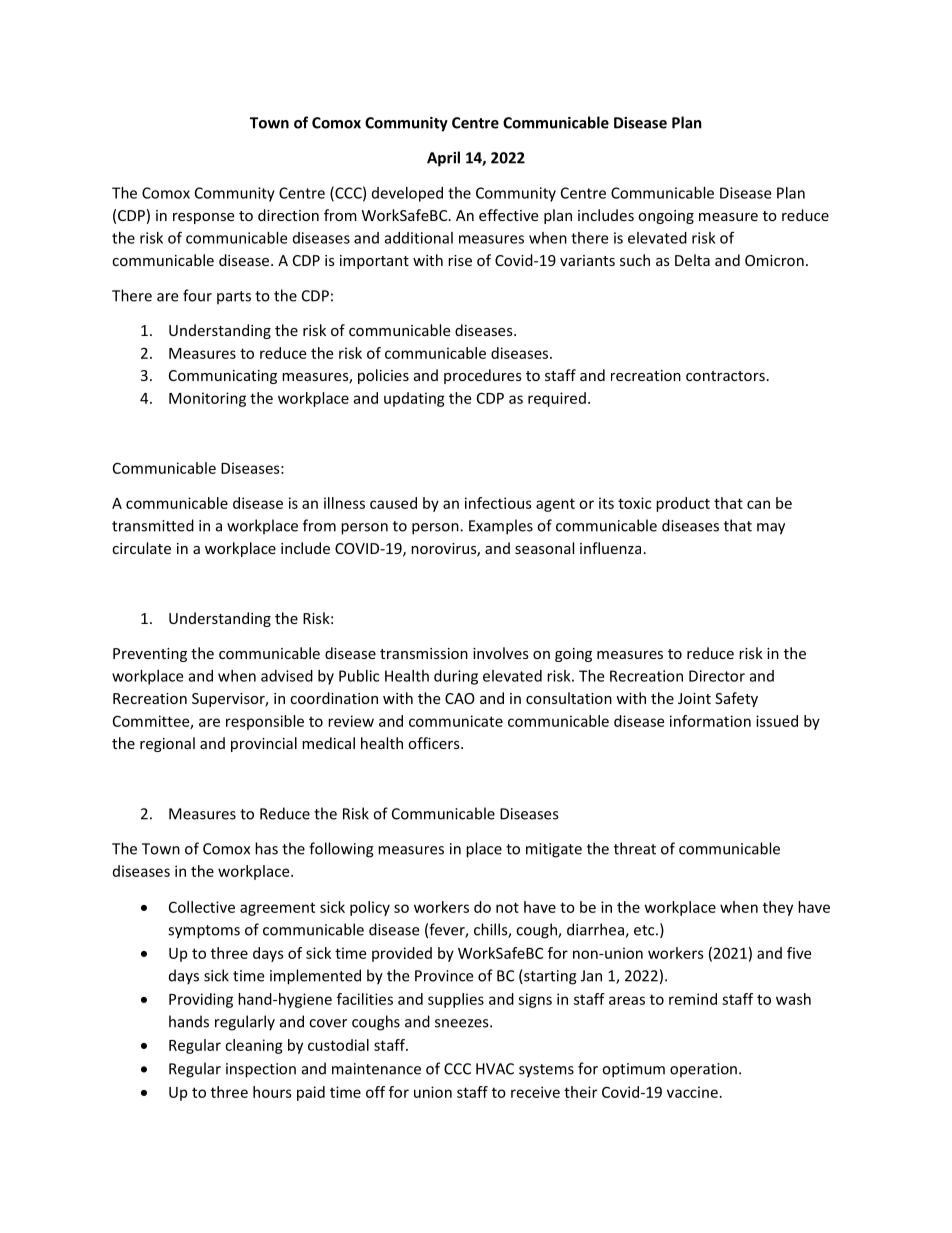 The image size is (952, 1233). What do you see at coordinates (443, 159) in the screenshot?
I see `April` at bounding box center [443, 159].
